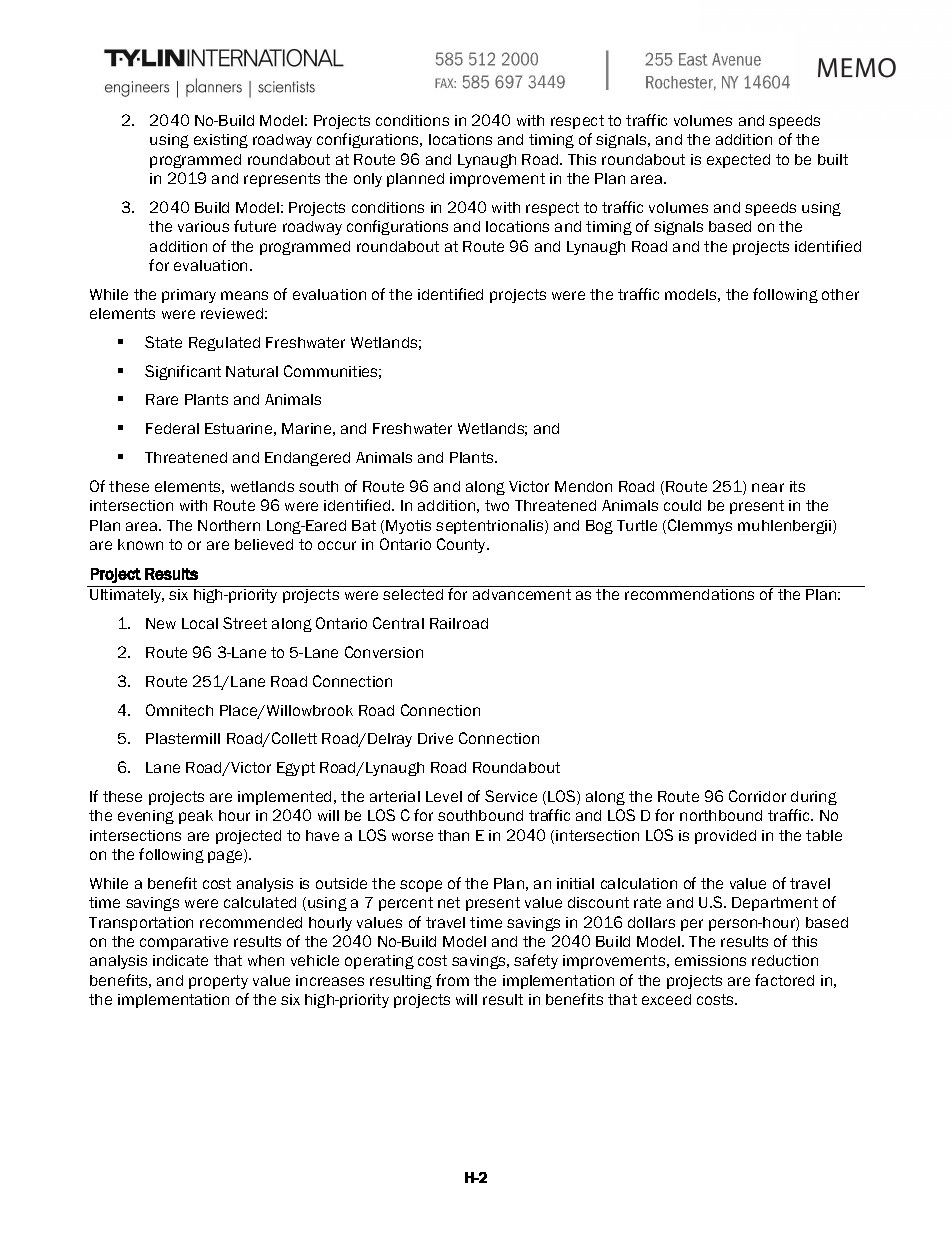 The width and height of the screenshot is (952, 1233). Describe the element at coordinates (689, 594) in the screenshot. I see `recommendations` at that location.
